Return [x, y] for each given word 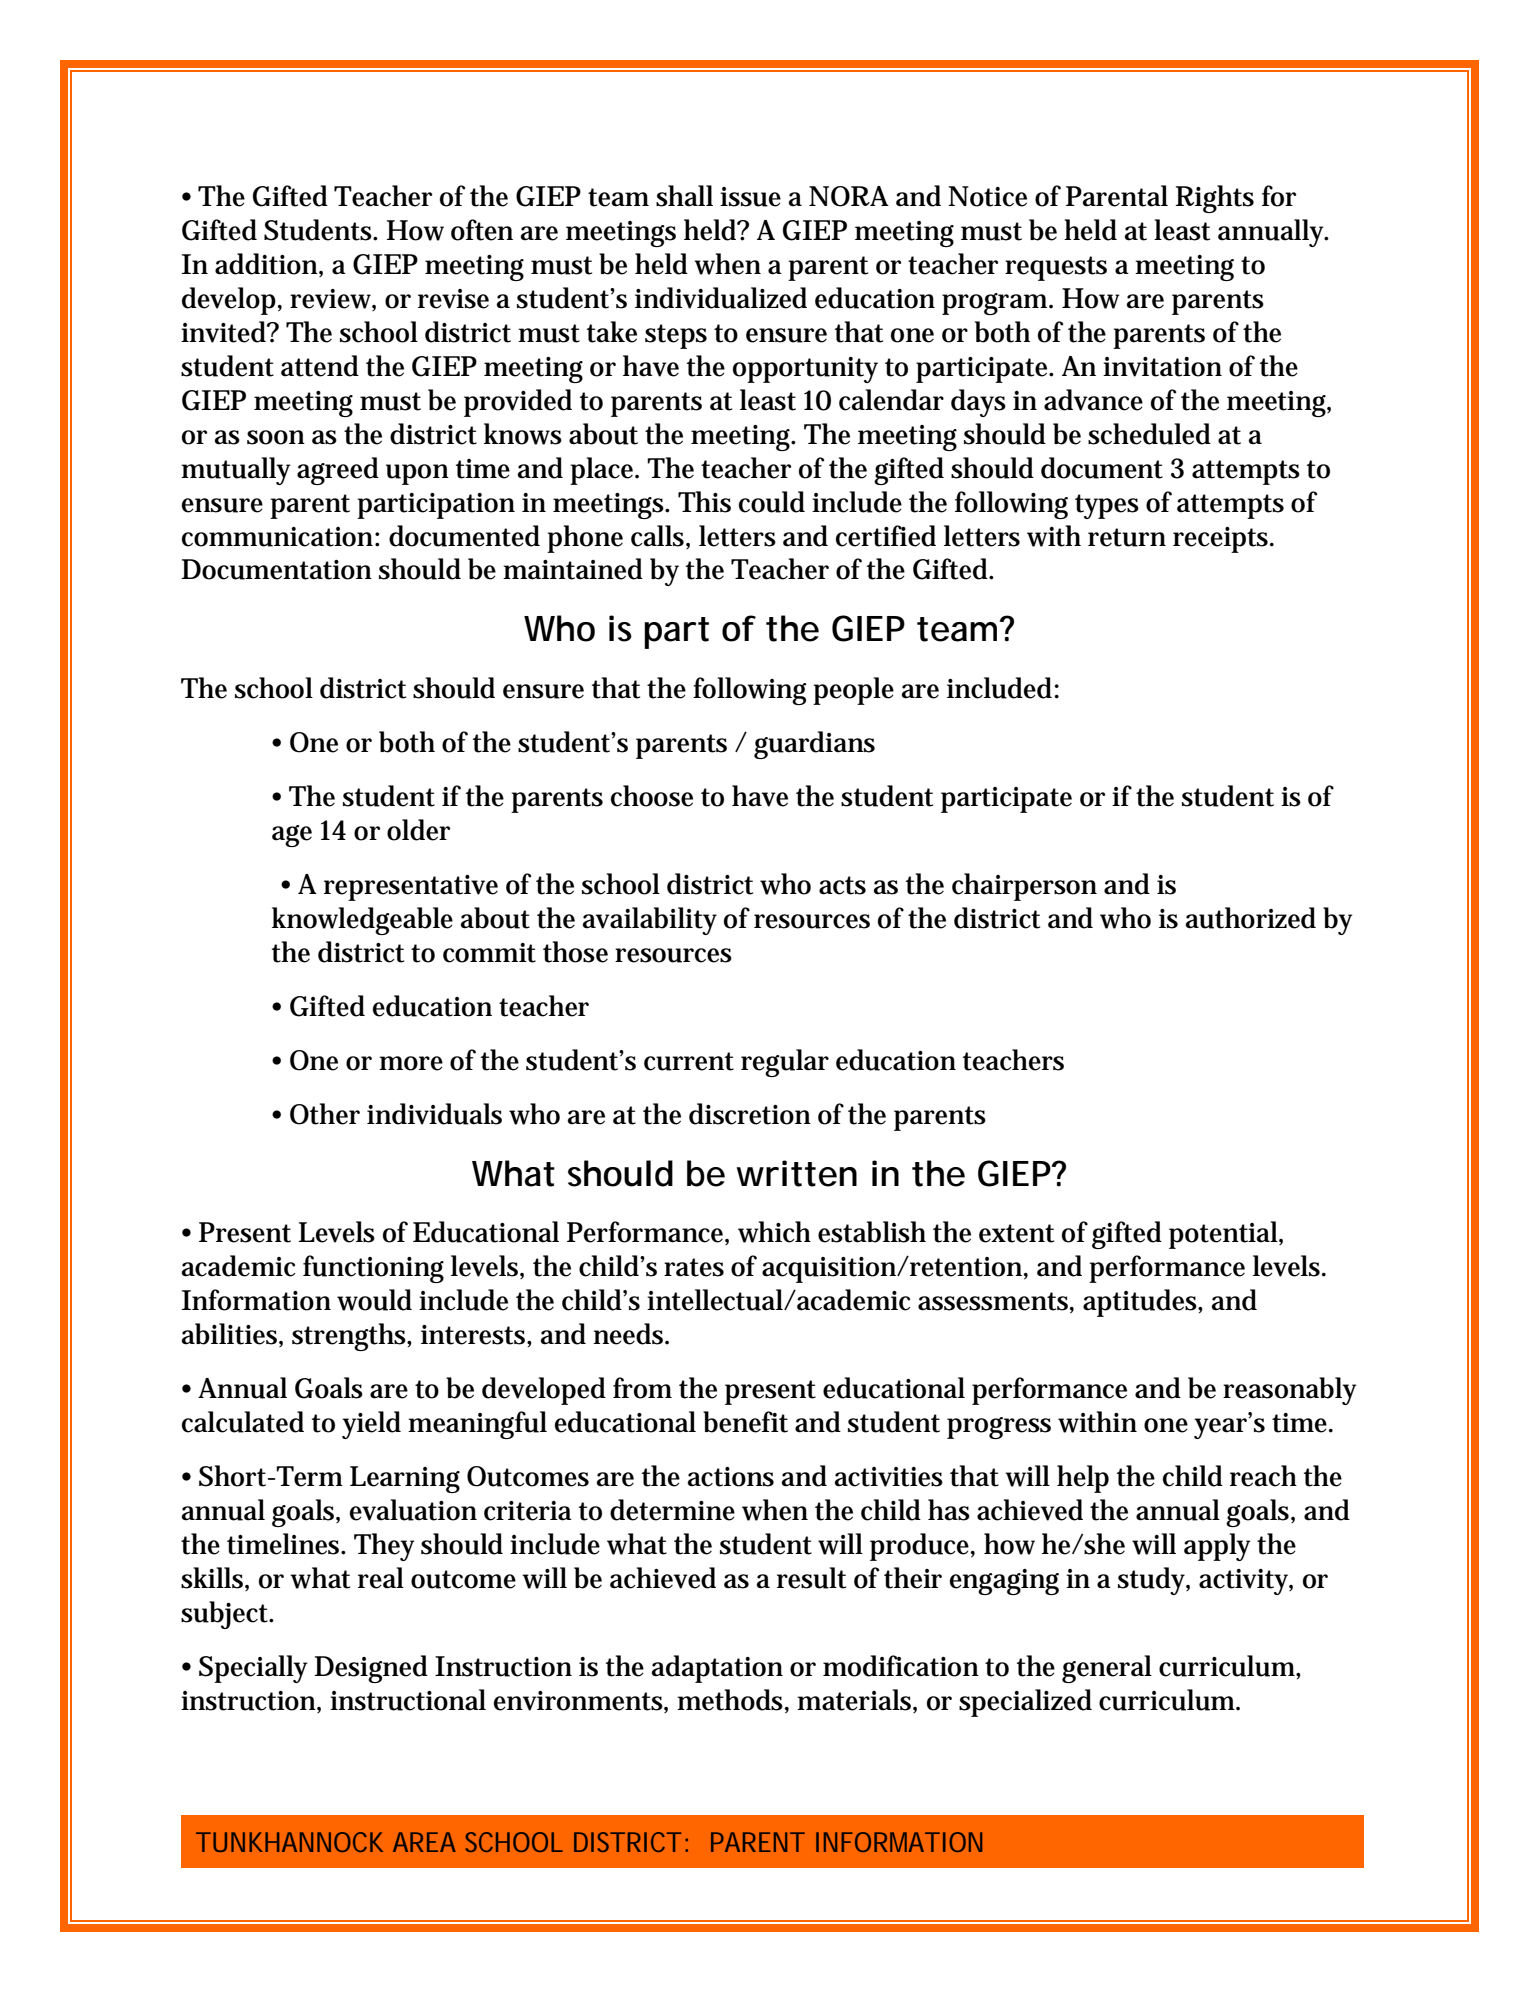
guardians [814, 745]
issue [750, 197]
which [774, 1232]
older [418, 830]
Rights [1215, 199]
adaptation [717, 1669]
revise [453, 299]
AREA [424, 1842]
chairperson [1024, 887]
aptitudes [1141, 1303]
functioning [373, 1269]
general [1107, 1669]
